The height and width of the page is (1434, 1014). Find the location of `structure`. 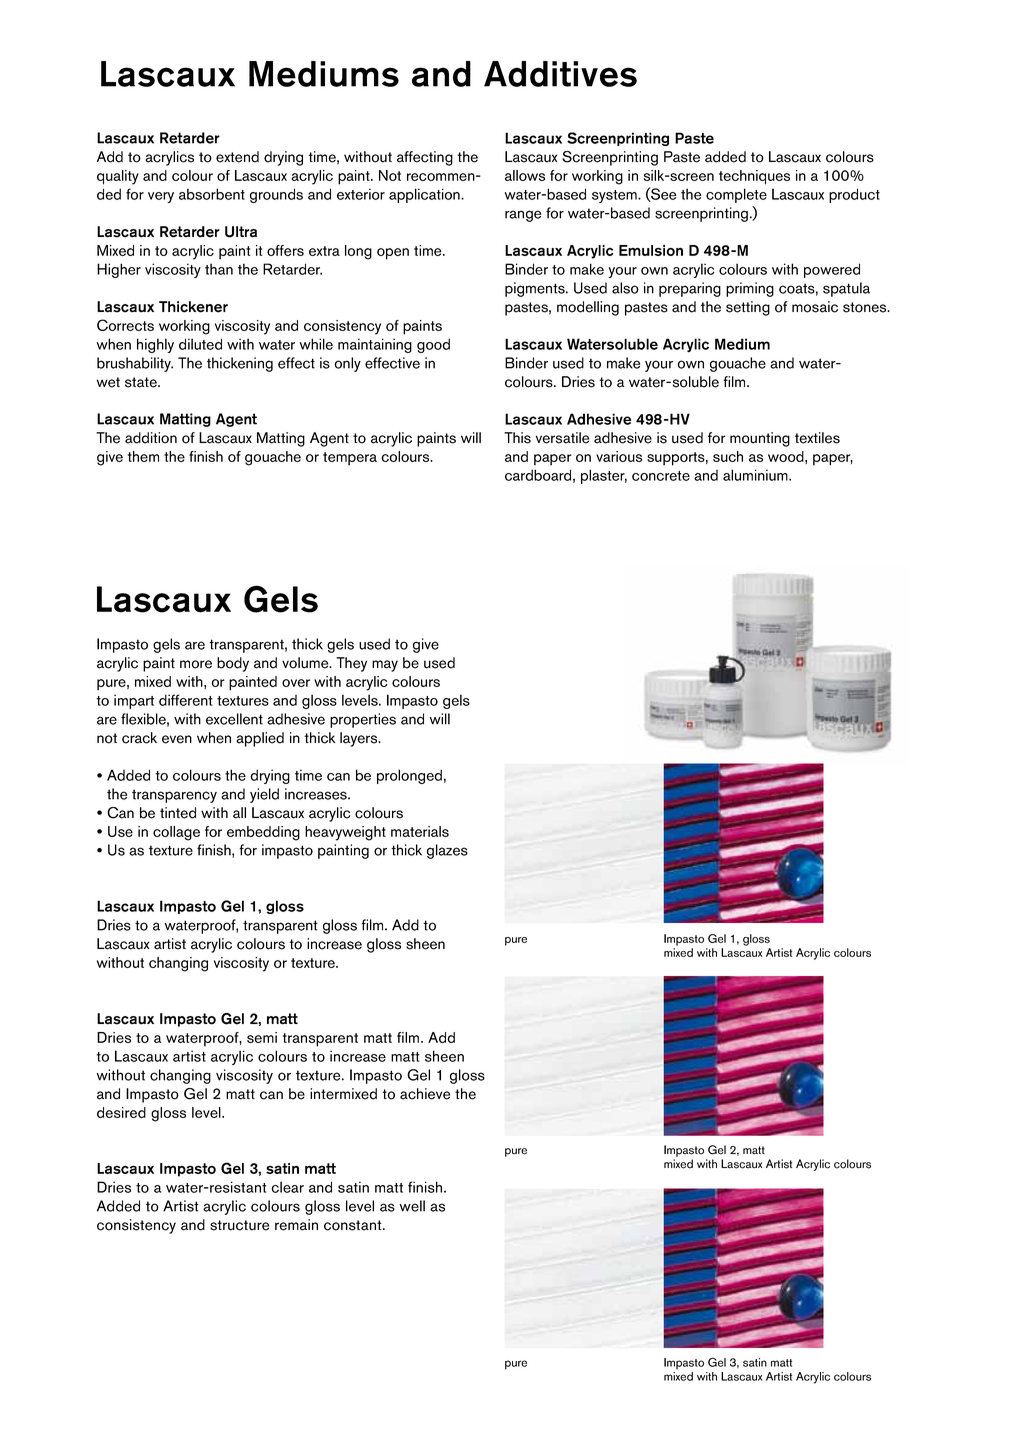

structure is located at coordinates (239, 1225).
